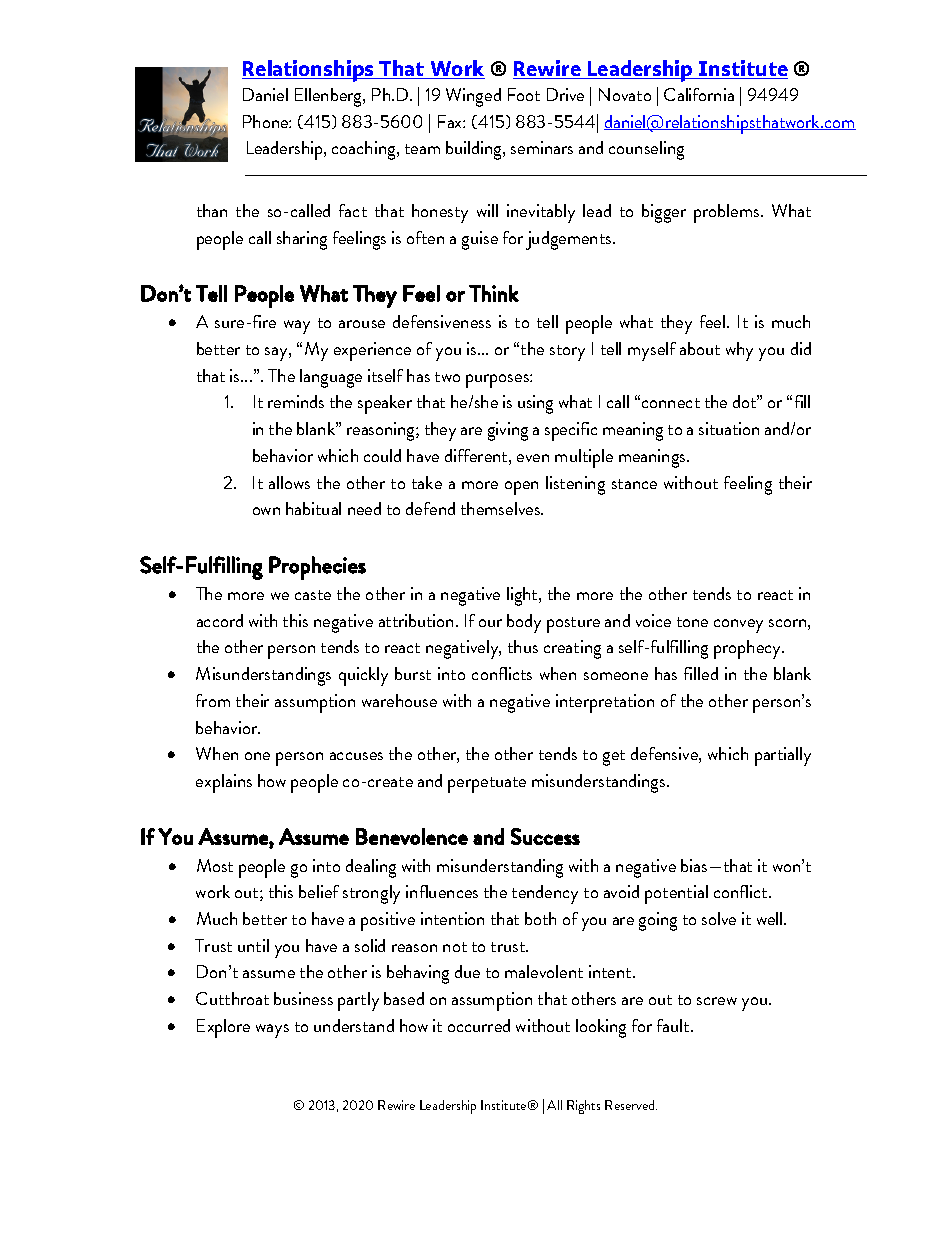 The image size is (952, 1233). What do you see at coordinates (272, 1031) in the document?
I see `ways` at bounding box center [272, 1031].
